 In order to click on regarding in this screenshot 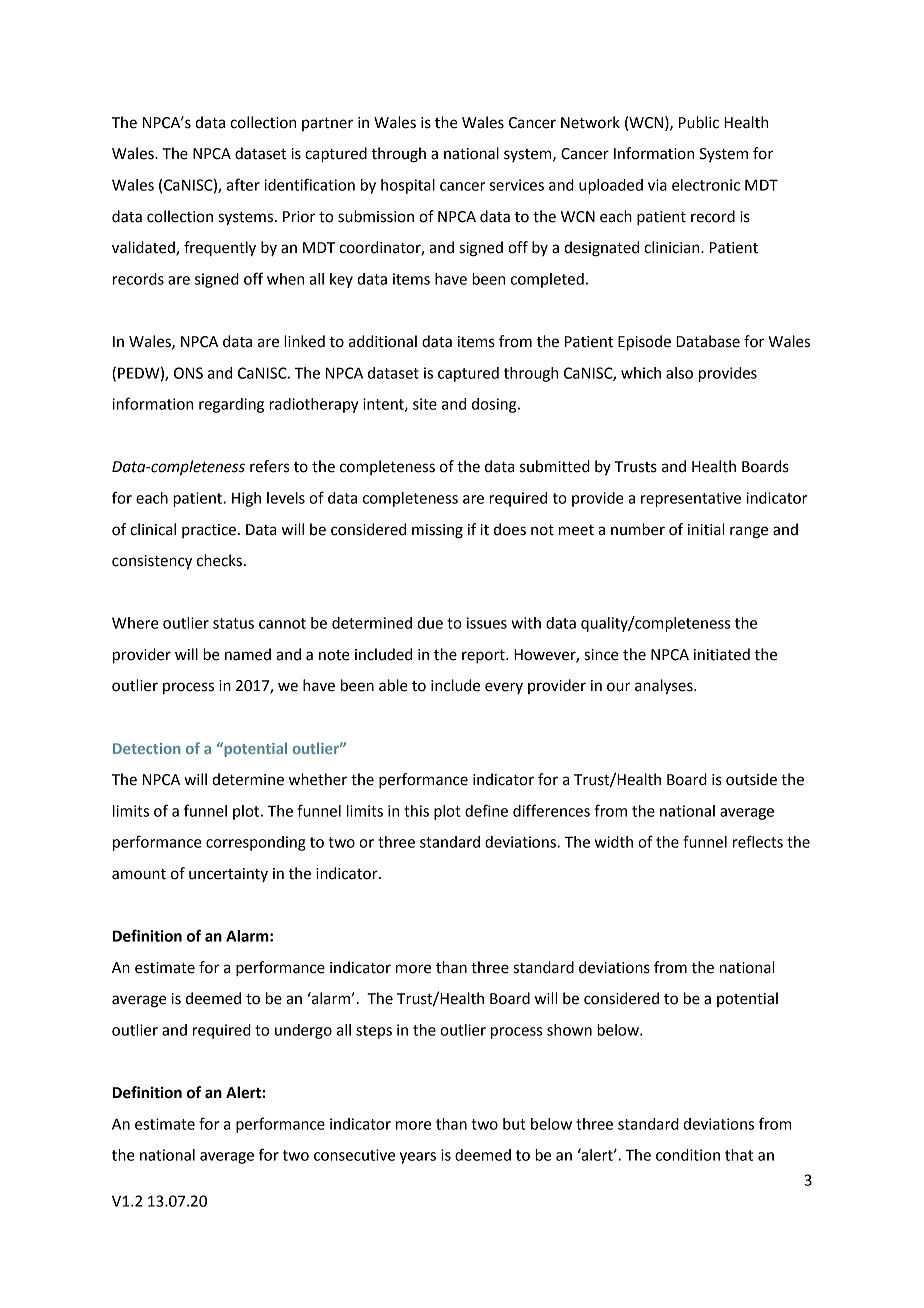, I will do `click(231, 405)`.
